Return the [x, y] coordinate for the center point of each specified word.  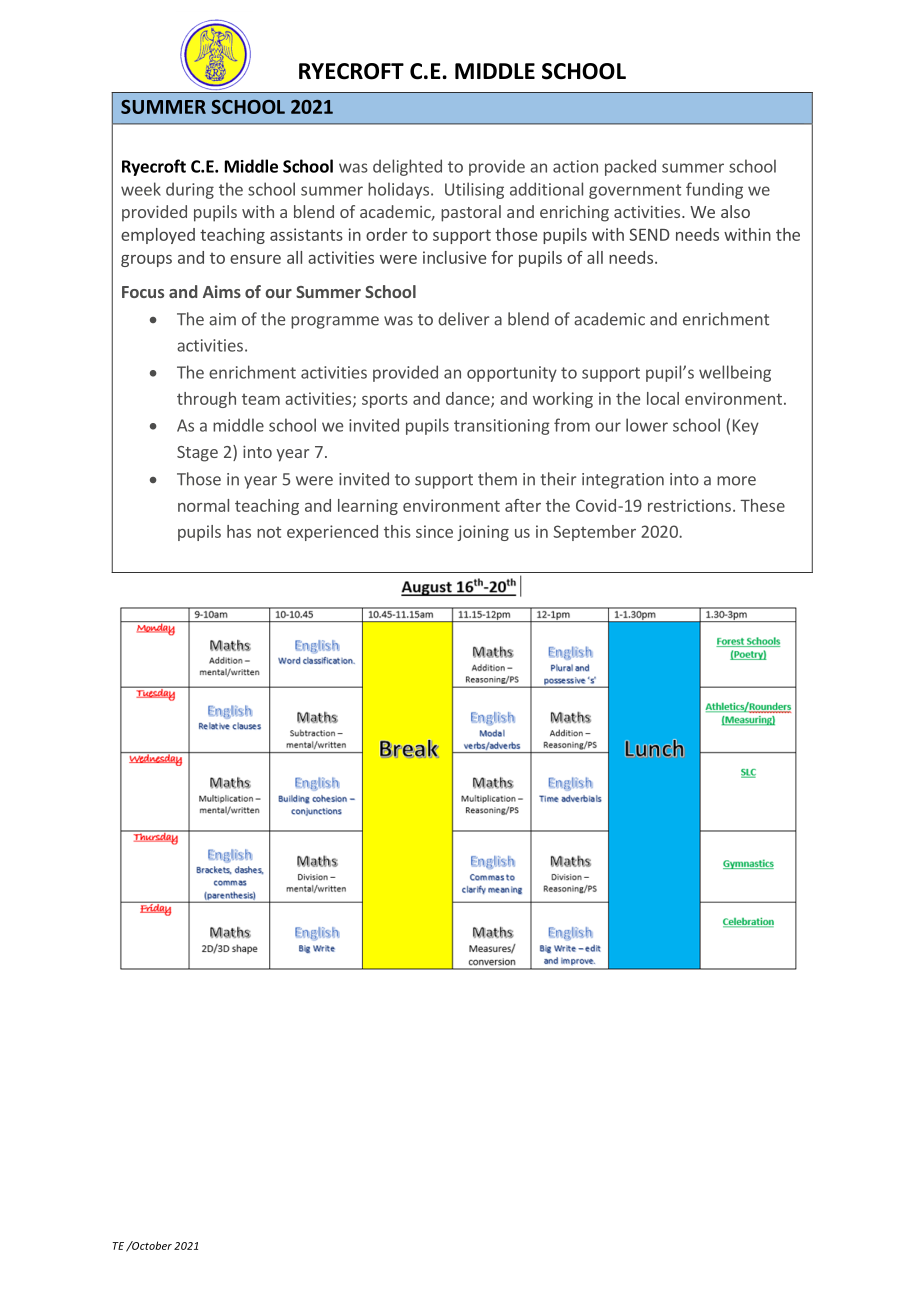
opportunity [512, 374]
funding [714, 190]
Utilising [474, 190]
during [190, 190]
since [434, 531]
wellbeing [735, 373]
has [239, 531]
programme [335, 322]
